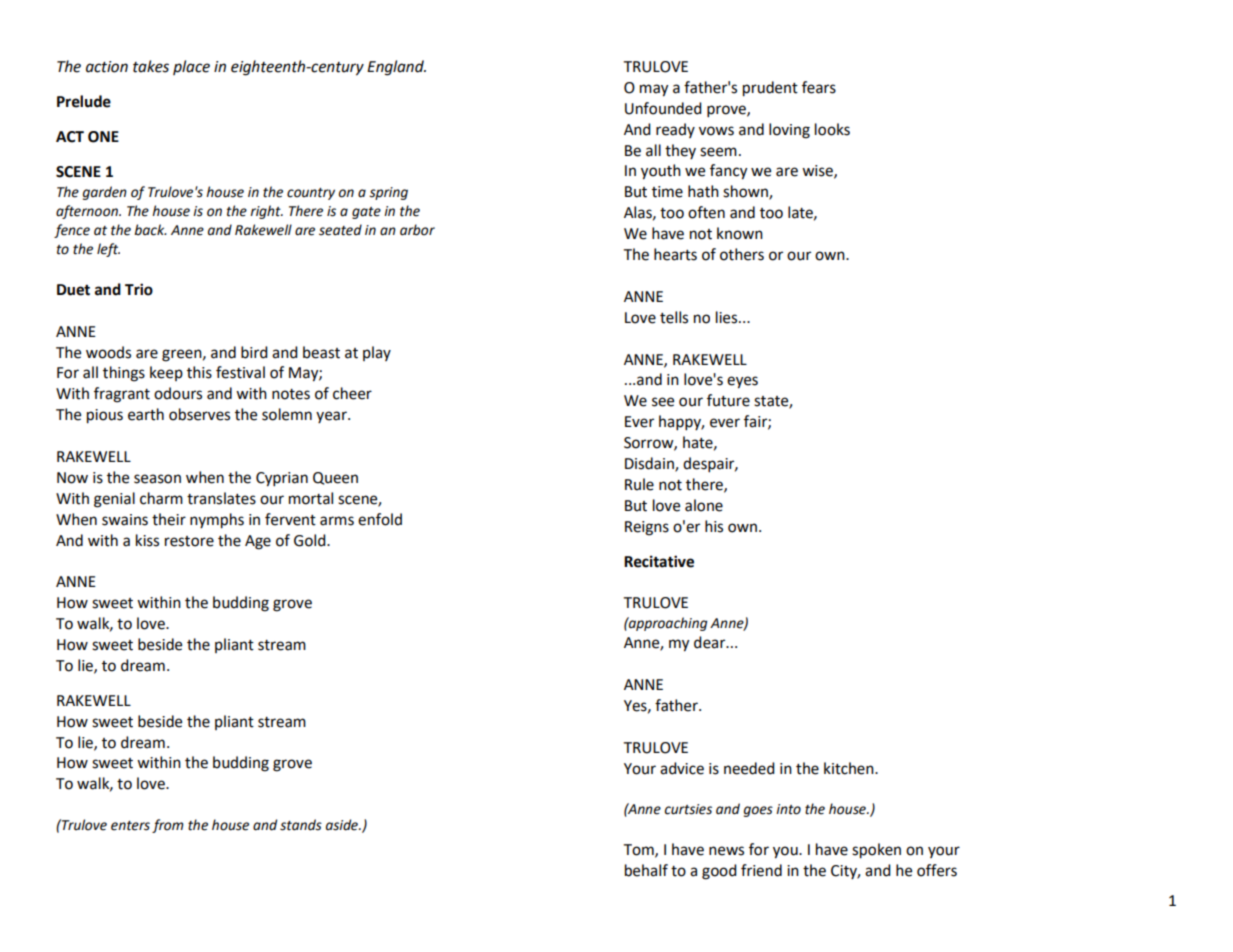 The width and height of the screenshot is (1233, 952). I want to click on place, so click(191, 67).
